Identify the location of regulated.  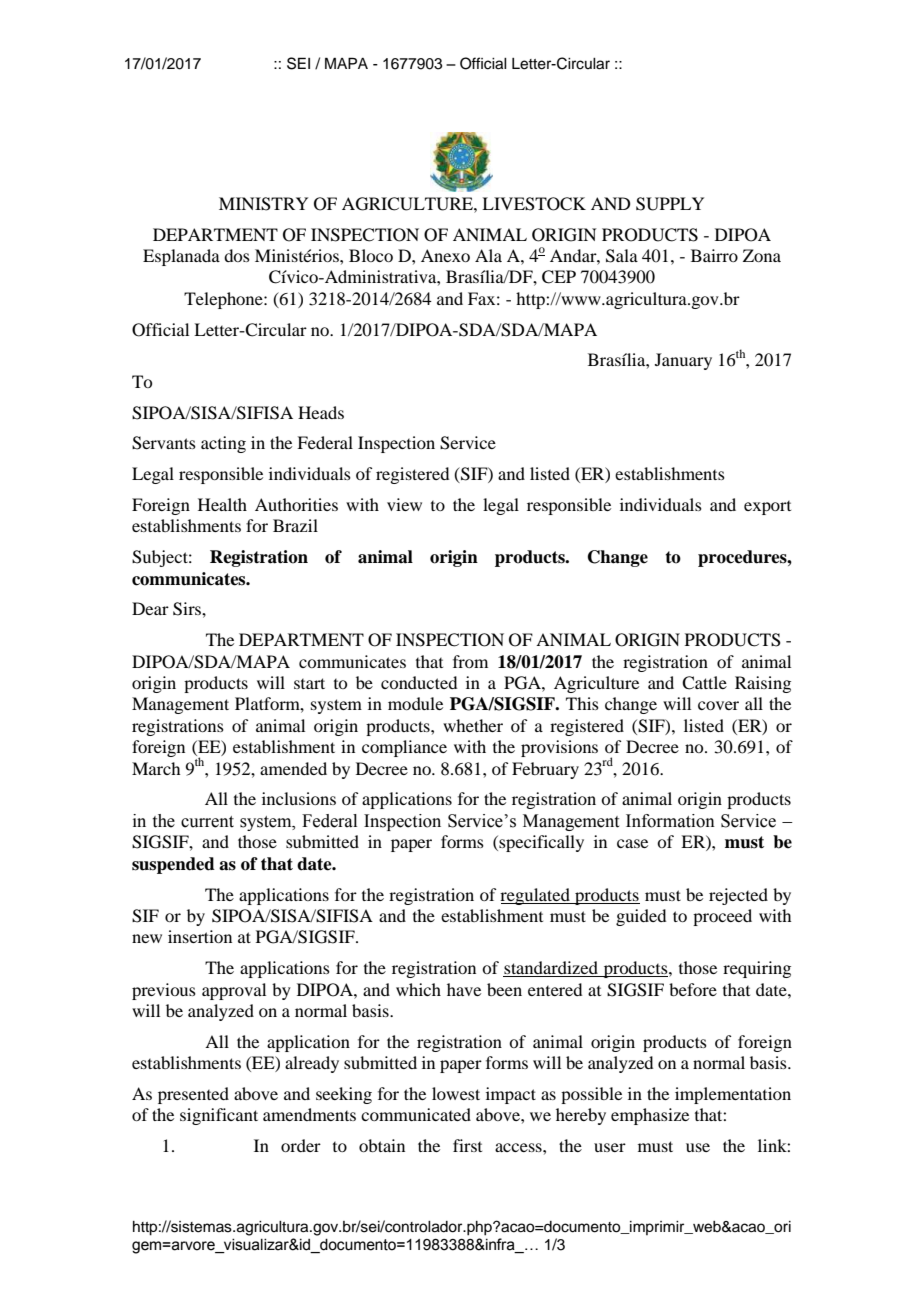
(536, 896).
